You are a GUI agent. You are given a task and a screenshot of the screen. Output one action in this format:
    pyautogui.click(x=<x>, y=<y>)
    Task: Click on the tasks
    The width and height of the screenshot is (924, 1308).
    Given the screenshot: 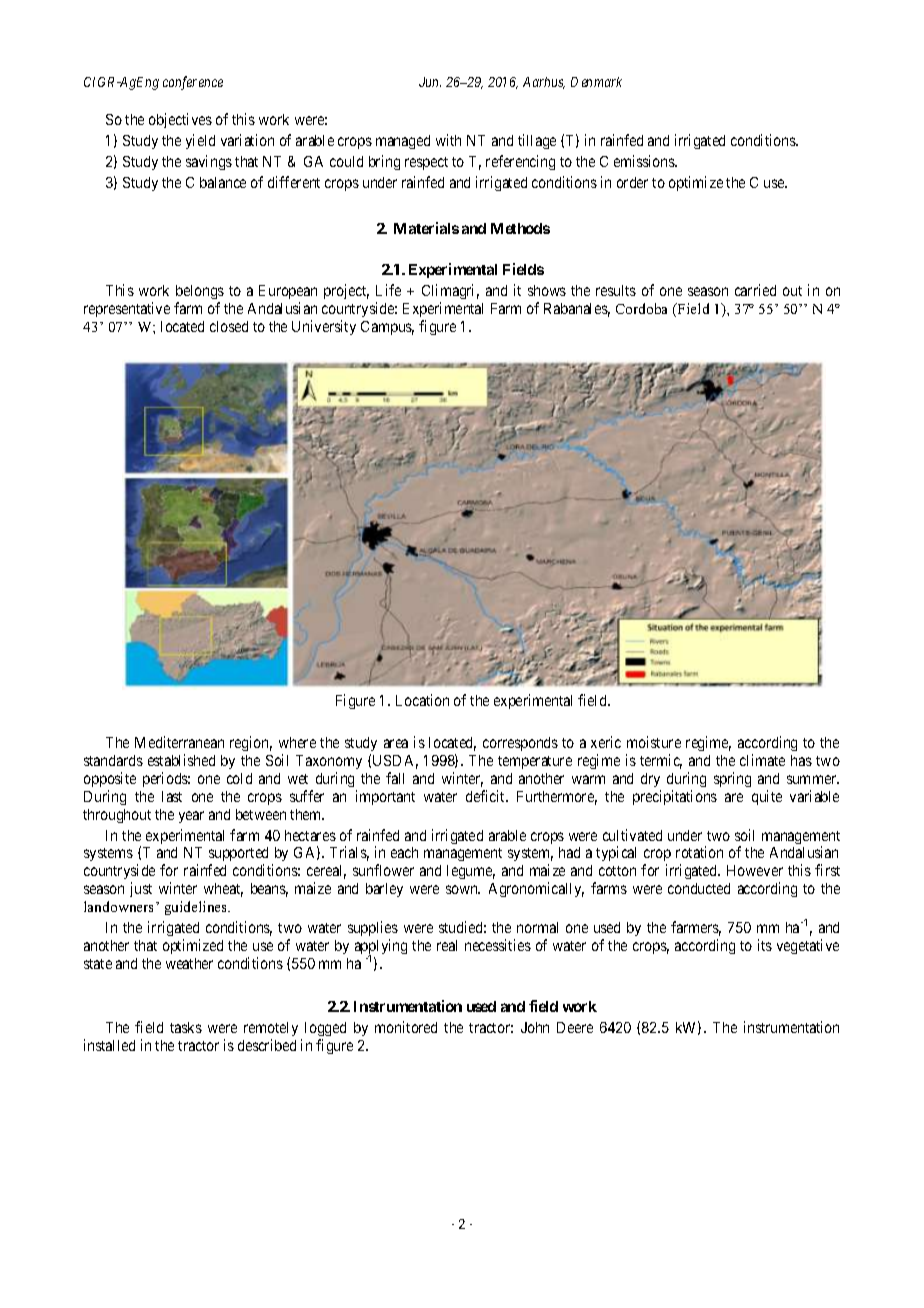 What is the action you would take?
    pyautogui.click(x=186, y=1027)
